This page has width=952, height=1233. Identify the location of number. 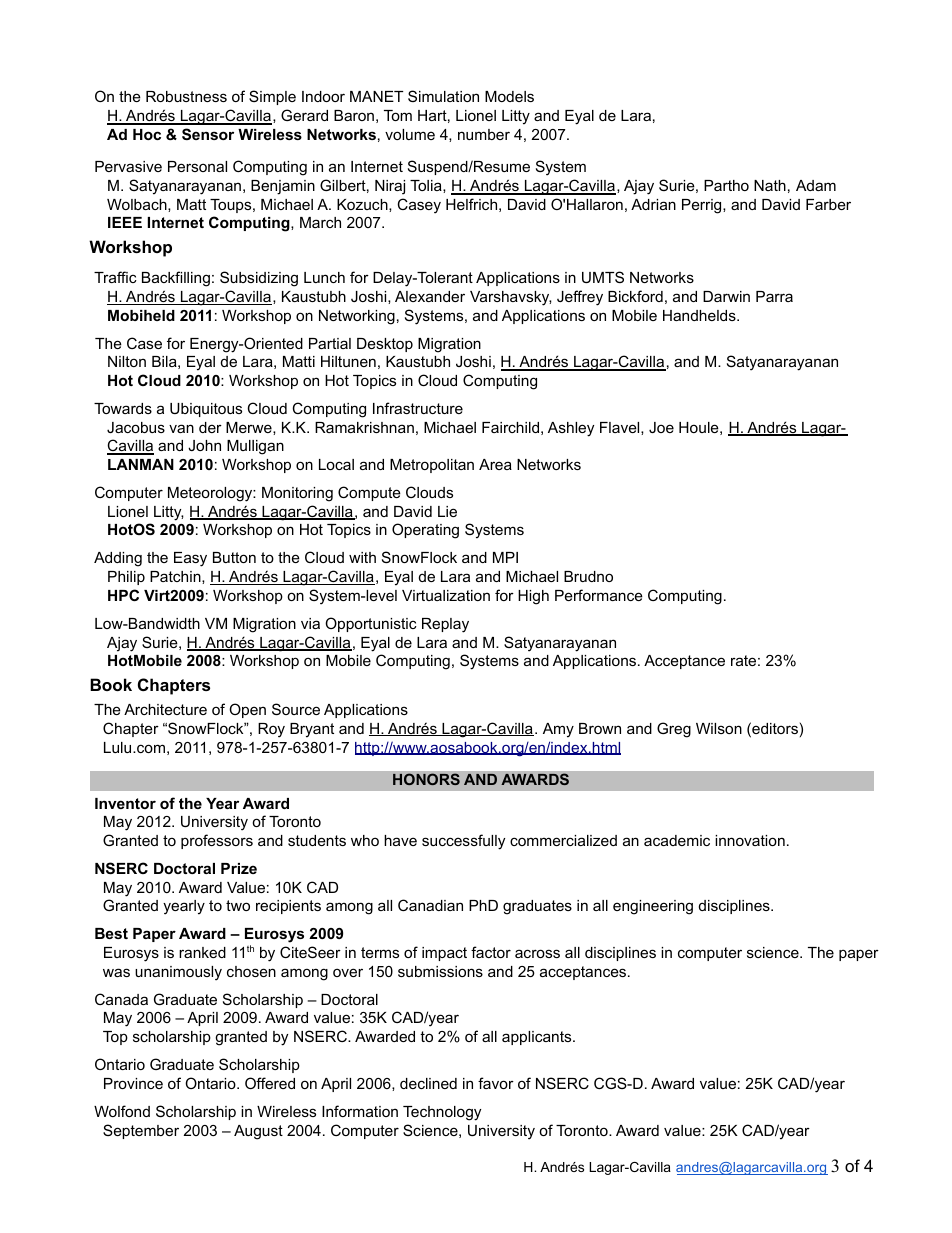
(484, 134).
